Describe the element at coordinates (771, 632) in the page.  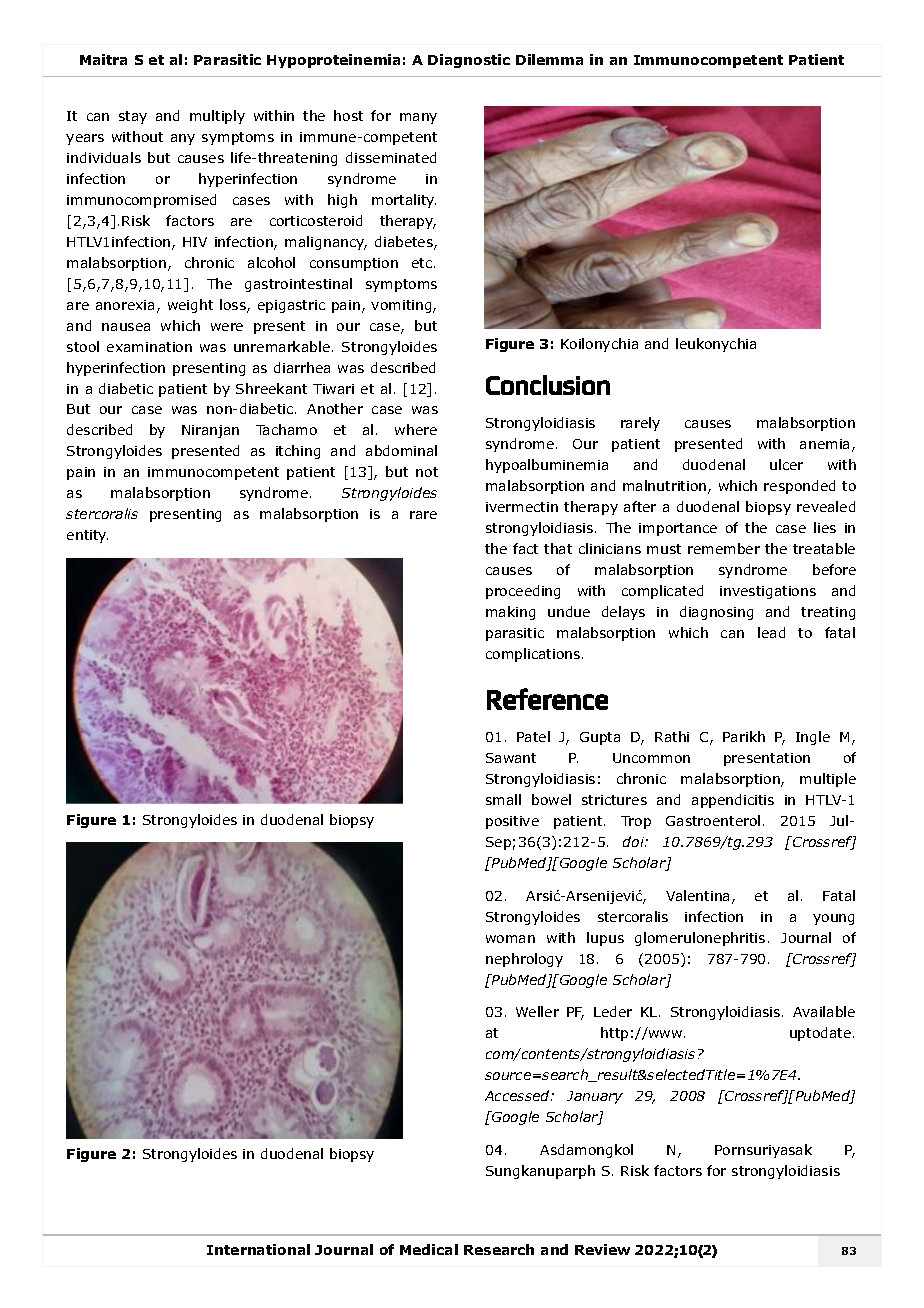
I see `lead` at that location.
